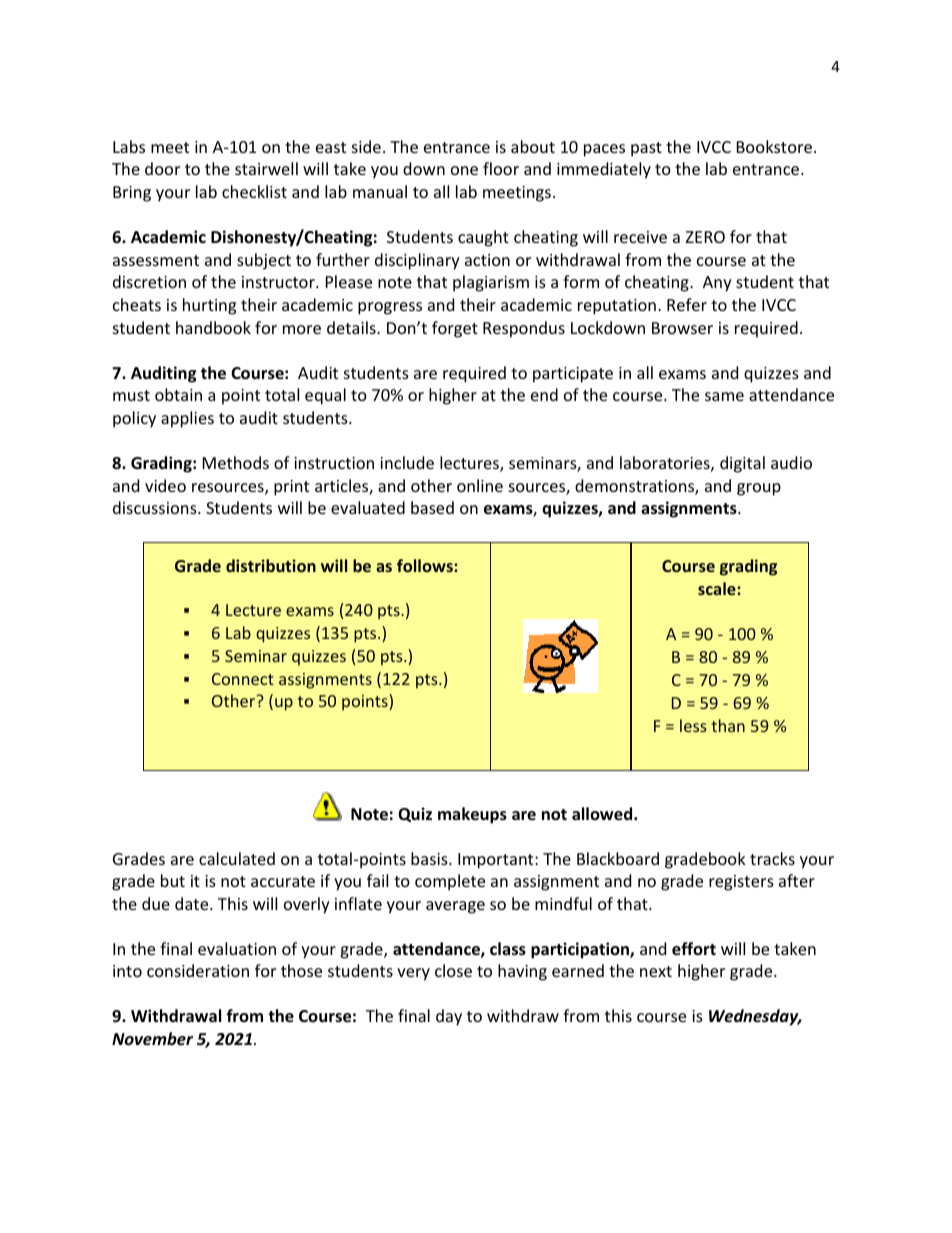 The width and height of the screenshot is (952, 1233). Describe the element at coordinates (656, 971) in the screenshot. I see `next` at that location.
